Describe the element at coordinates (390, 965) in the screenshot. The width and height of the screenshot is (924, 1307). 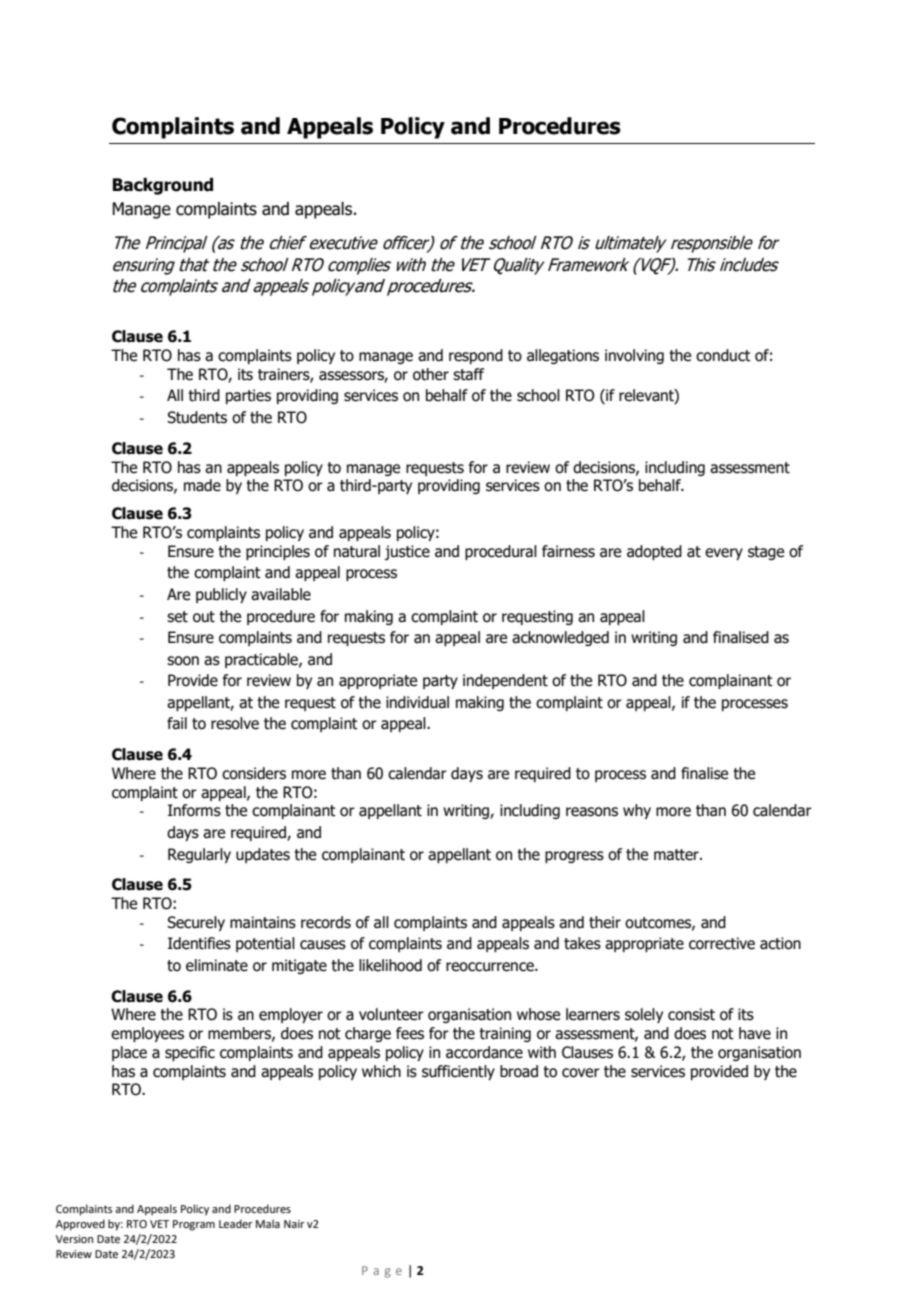
I see `likelihood` at that location.
